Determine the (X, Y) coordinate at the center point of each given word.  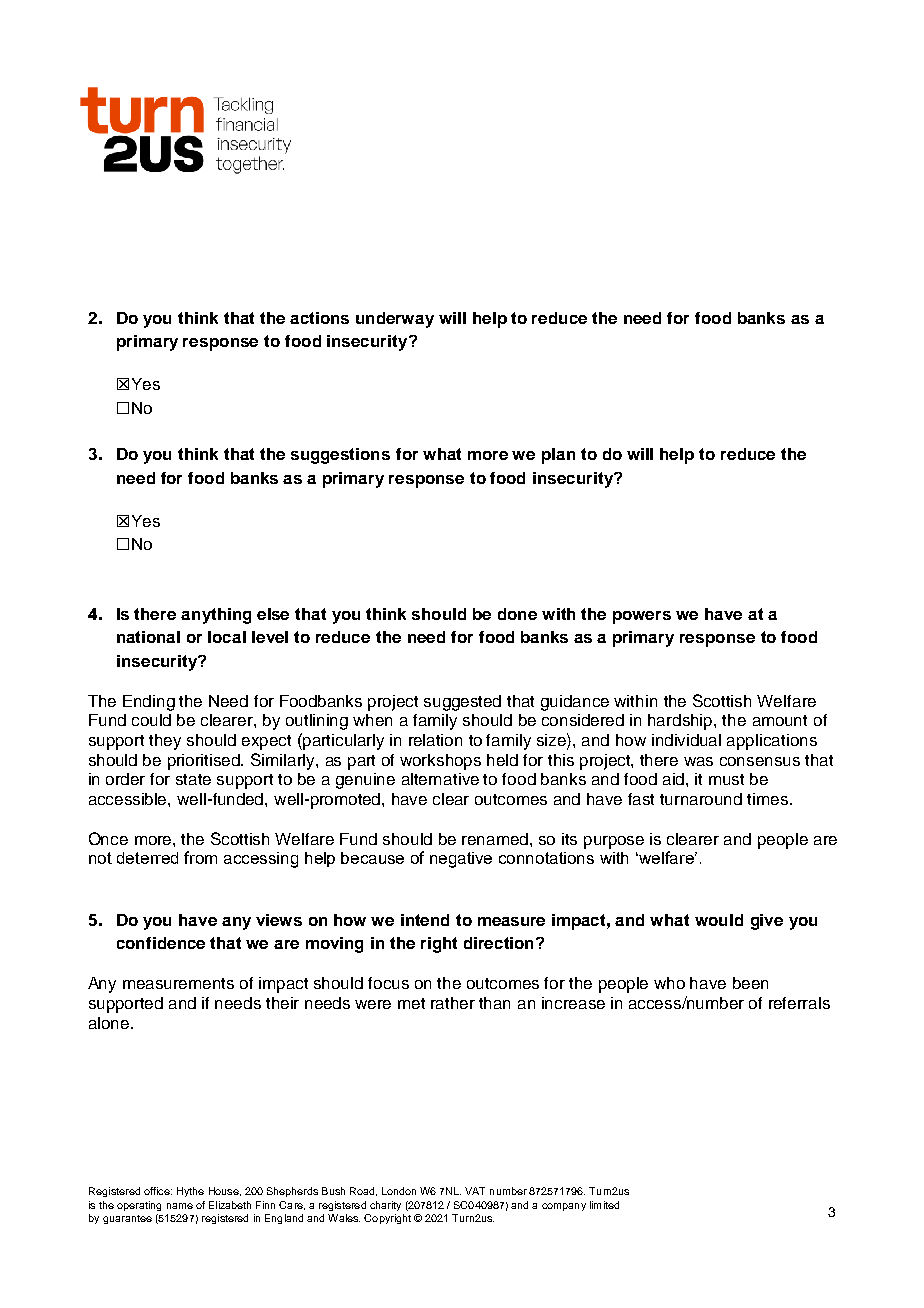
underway (395, 320)
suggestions (340, 456)
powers (642, 617)
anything (216, 616)
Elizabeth (230, 1205)
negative (461, 860)
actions (319, 318)
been (750, 983)
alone (110, 1023)
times (769, 799)
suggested (462, 703)
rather (453, 1003)
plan (558, 456)
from (200, 857)
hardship (681, 722)
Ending (149, 703)
